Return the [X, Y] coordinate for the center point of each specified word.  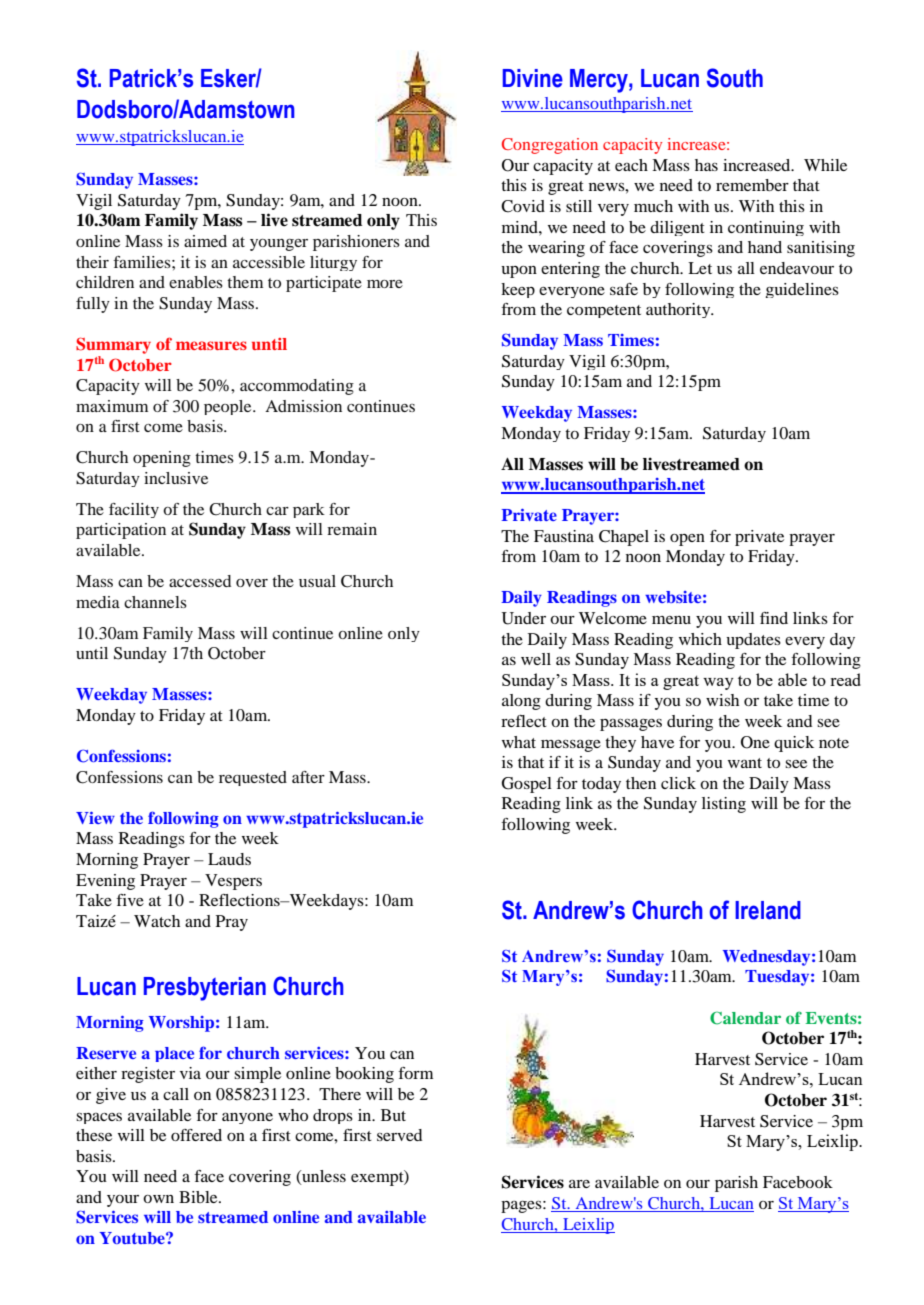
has [706, 165]
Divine [533, 78]
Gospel [527, 785]
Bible [199, 1197]
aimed [205, 241]
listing [724, 805]
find [774, 618]
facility [134, 510]
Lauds [229, 859]
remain [352, 529]
